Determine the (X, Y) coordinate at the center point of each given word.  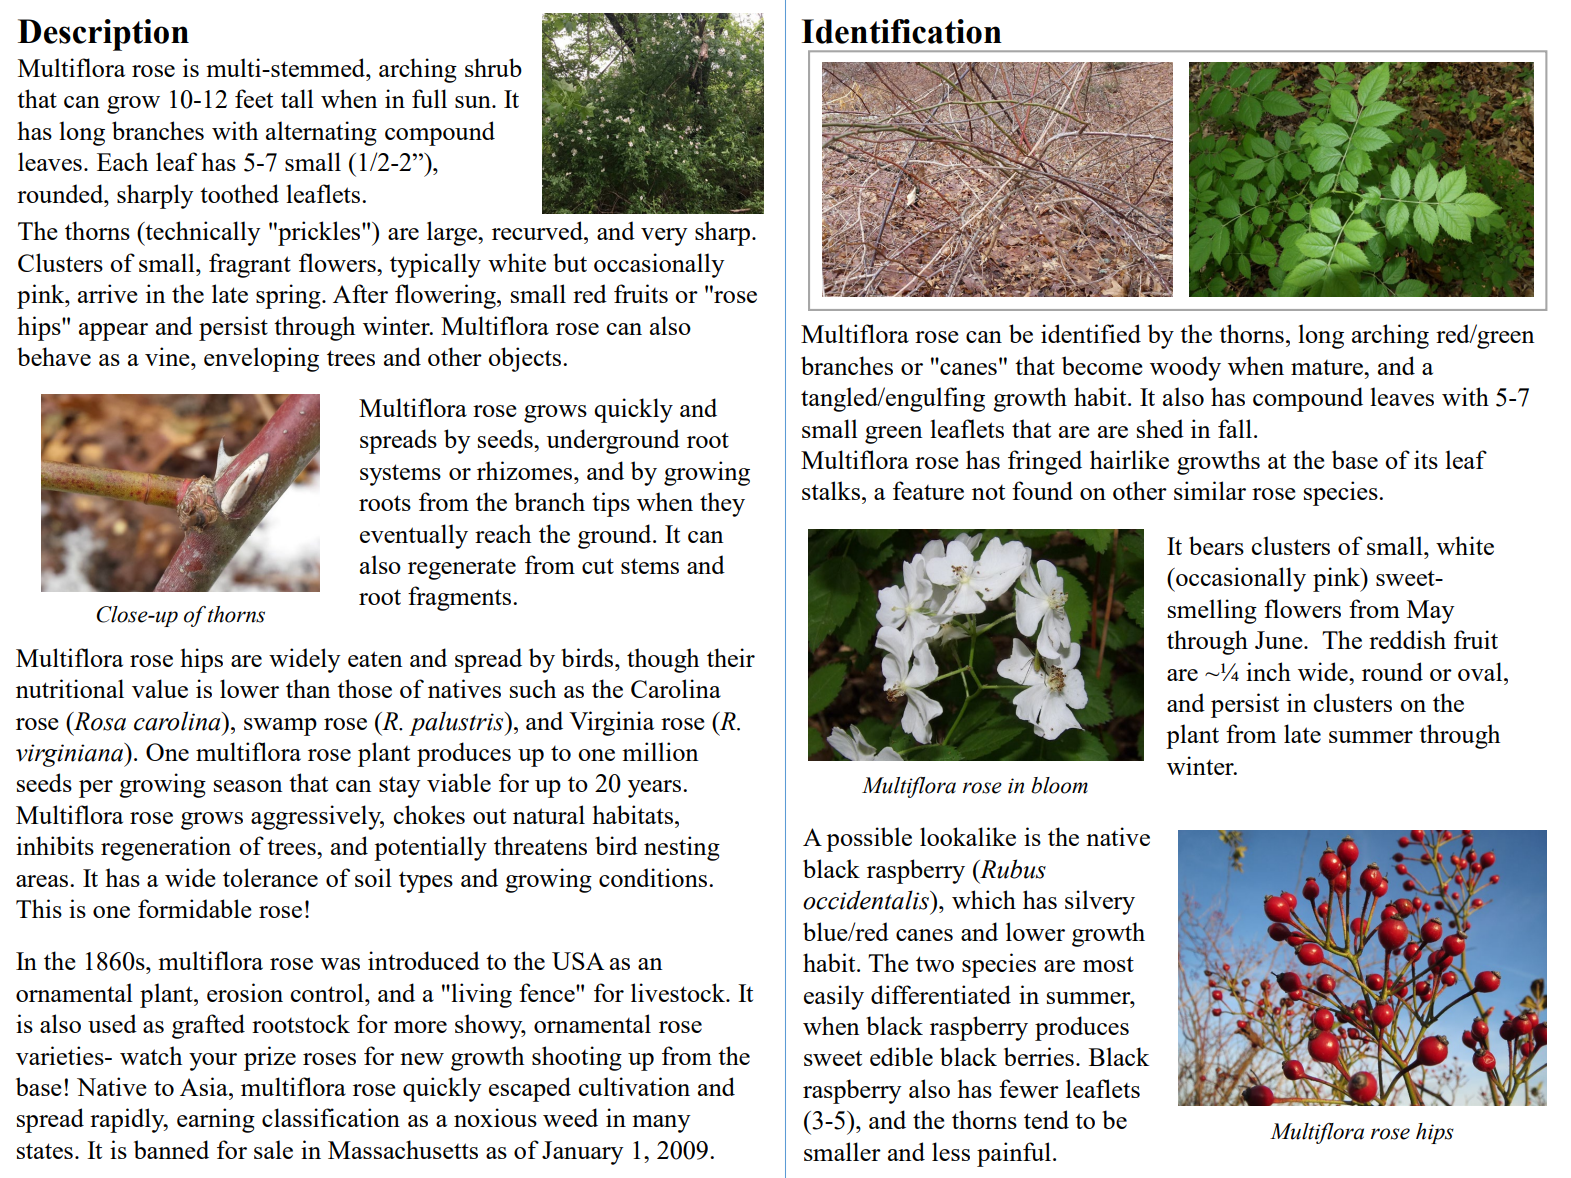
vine (168, 356)
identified (1091, 333)
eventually (414, 536)
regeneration (166, 848)
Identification (901, 31)
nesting (682, 848)
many (661, 1124)
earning (216, 1120)
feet (254, 98)
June (1280, 640)
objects (526, 359)
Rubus (1012, 869)
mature (1328, 367)
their (731, 657)
